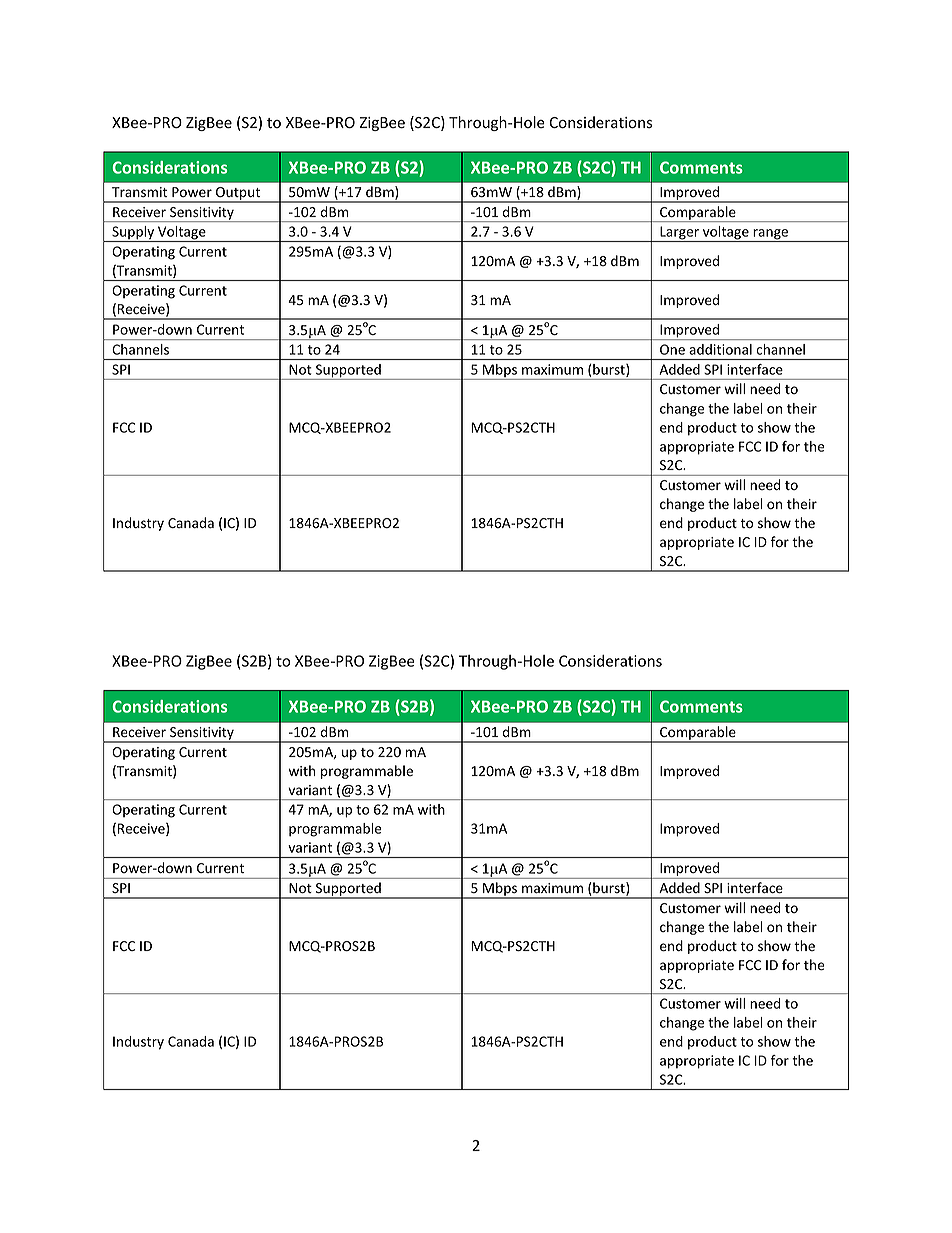 This screenshot has height=1233, width=952. Describe the element at coordinates (672, 349) in the screenshot. I see `One` at that location.
